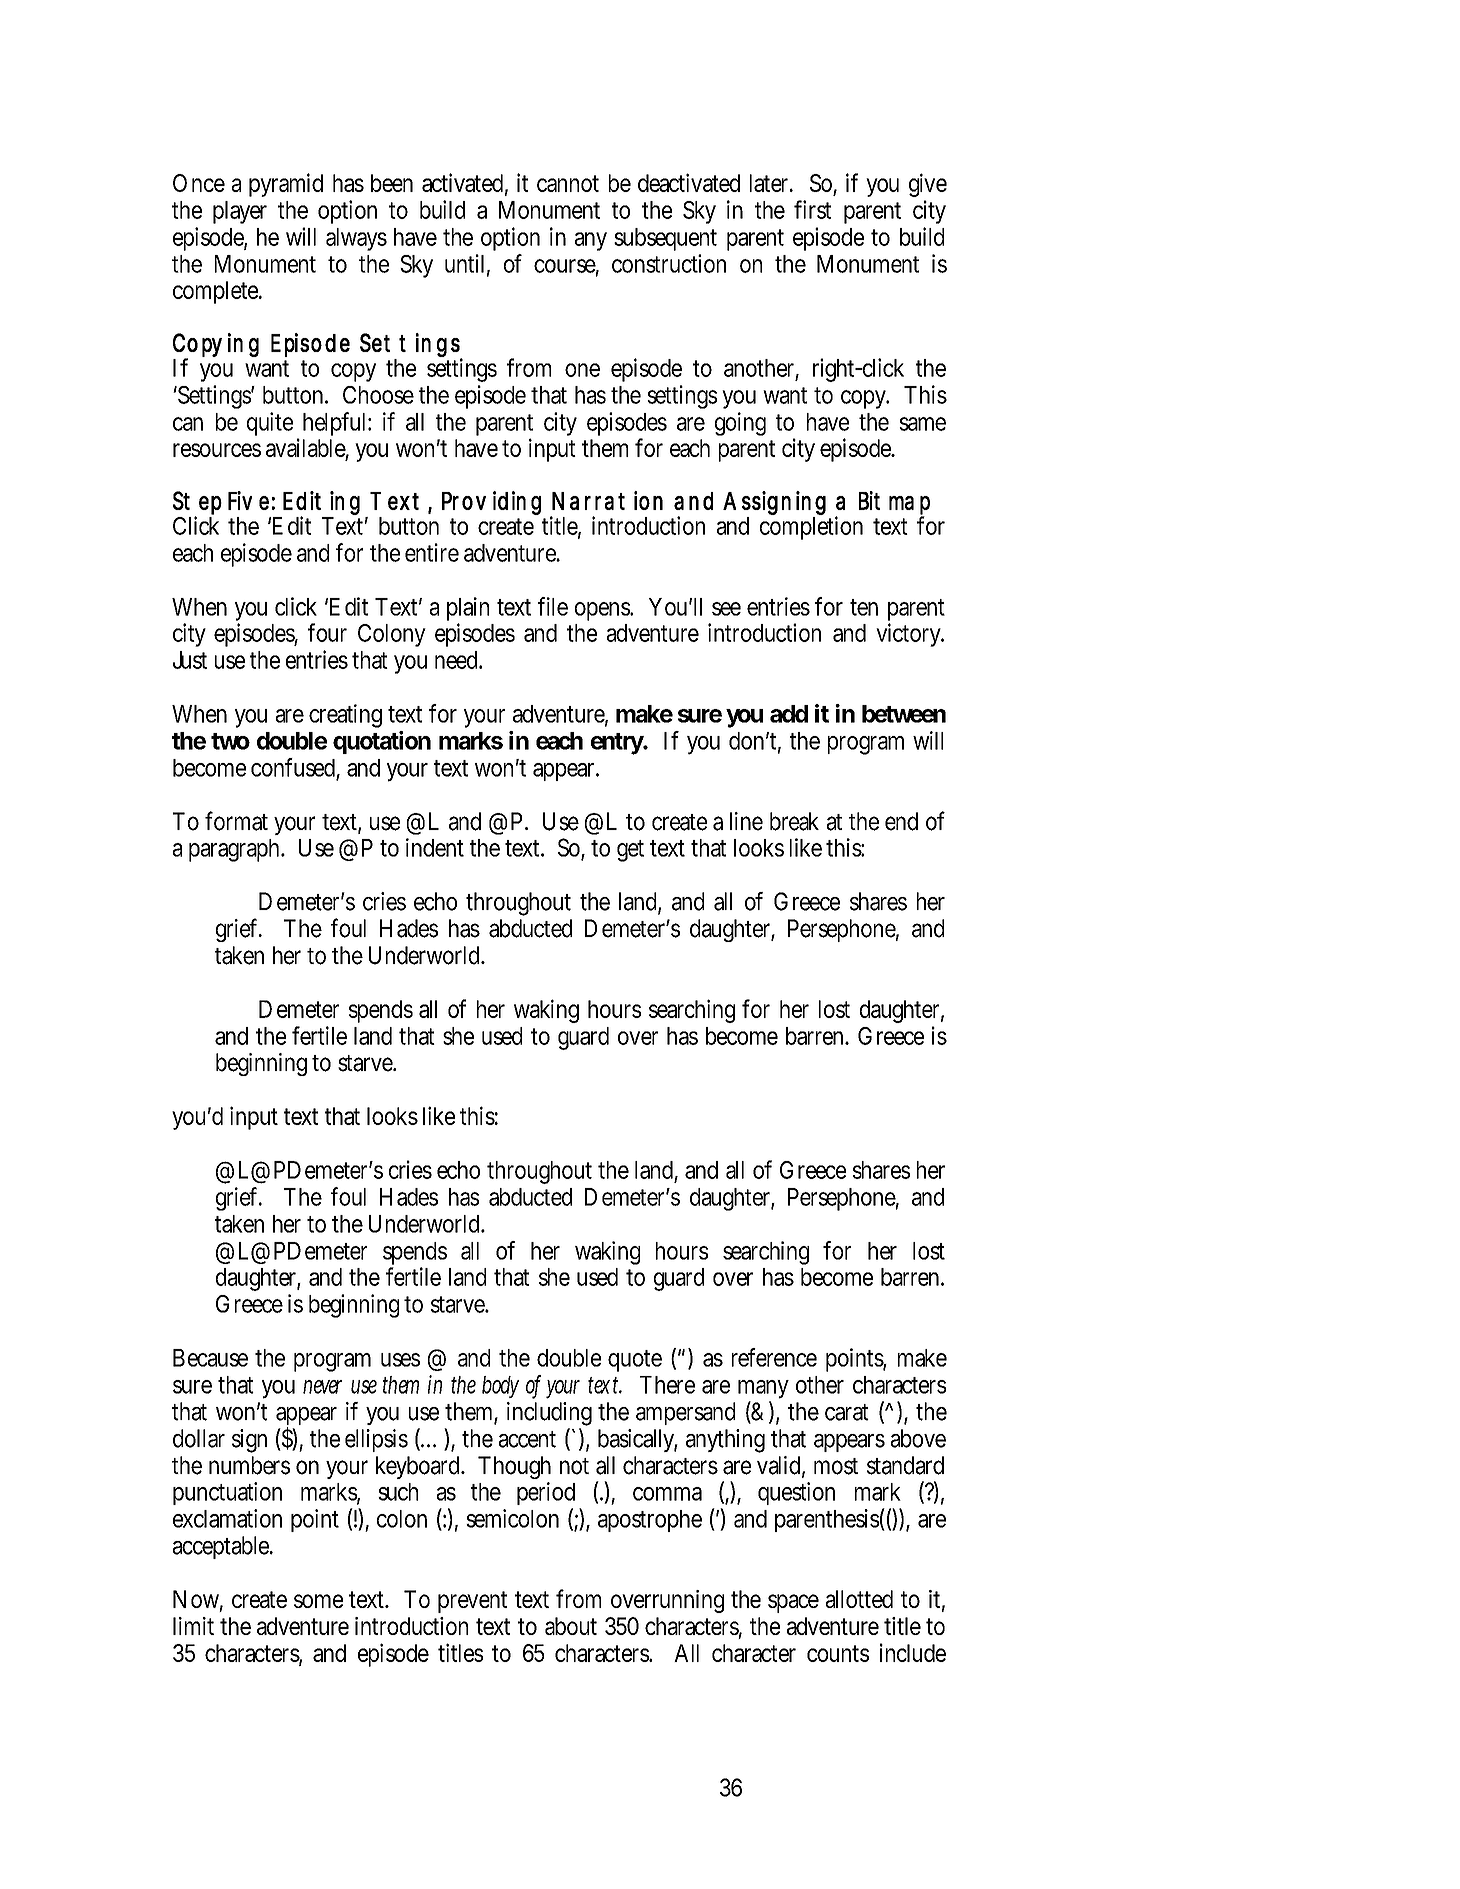  Describe the element at coordinates (240, 212) in the page. I see `player` at that location.
